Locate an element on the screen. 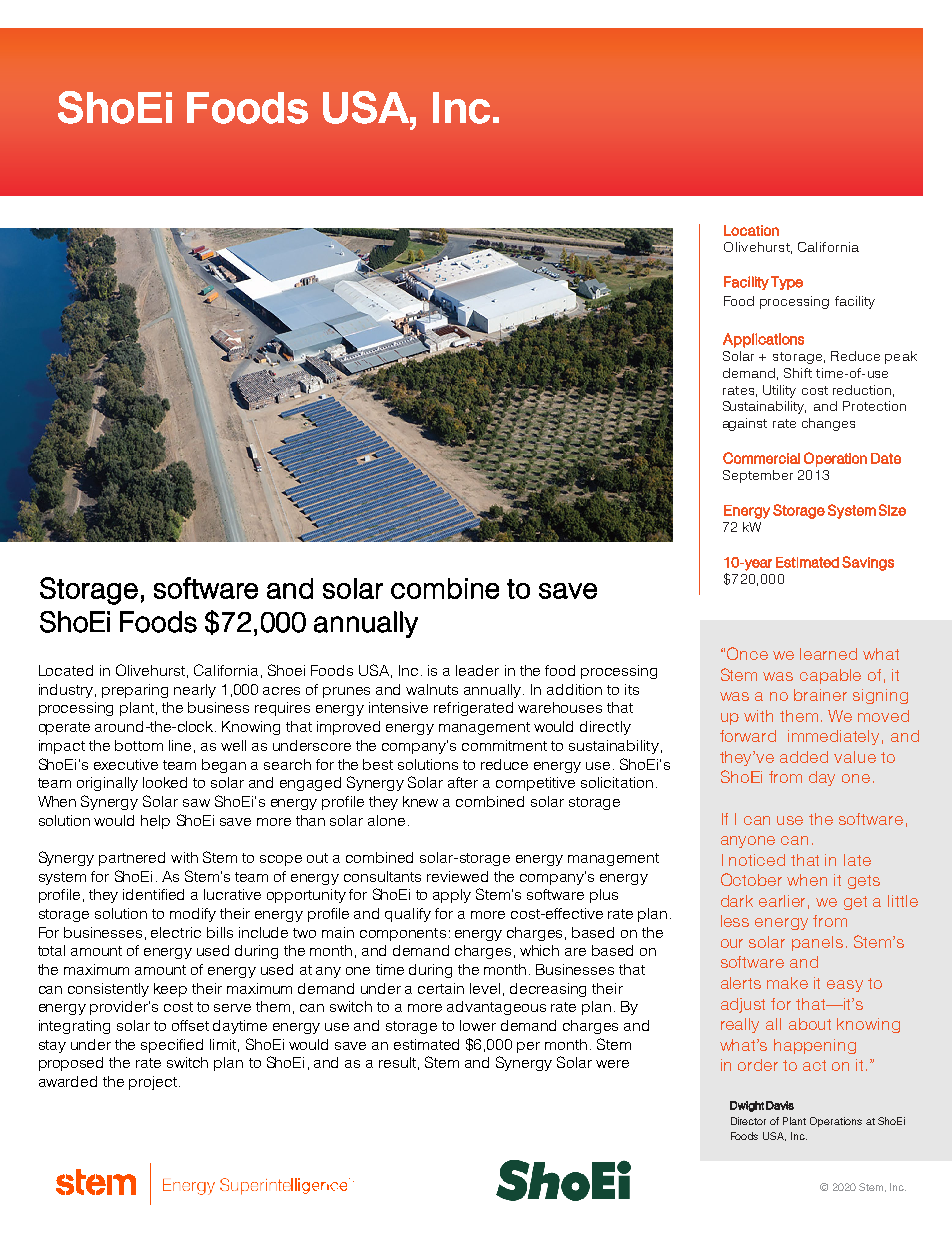  Davis is located at coordinates (780, 1105).
